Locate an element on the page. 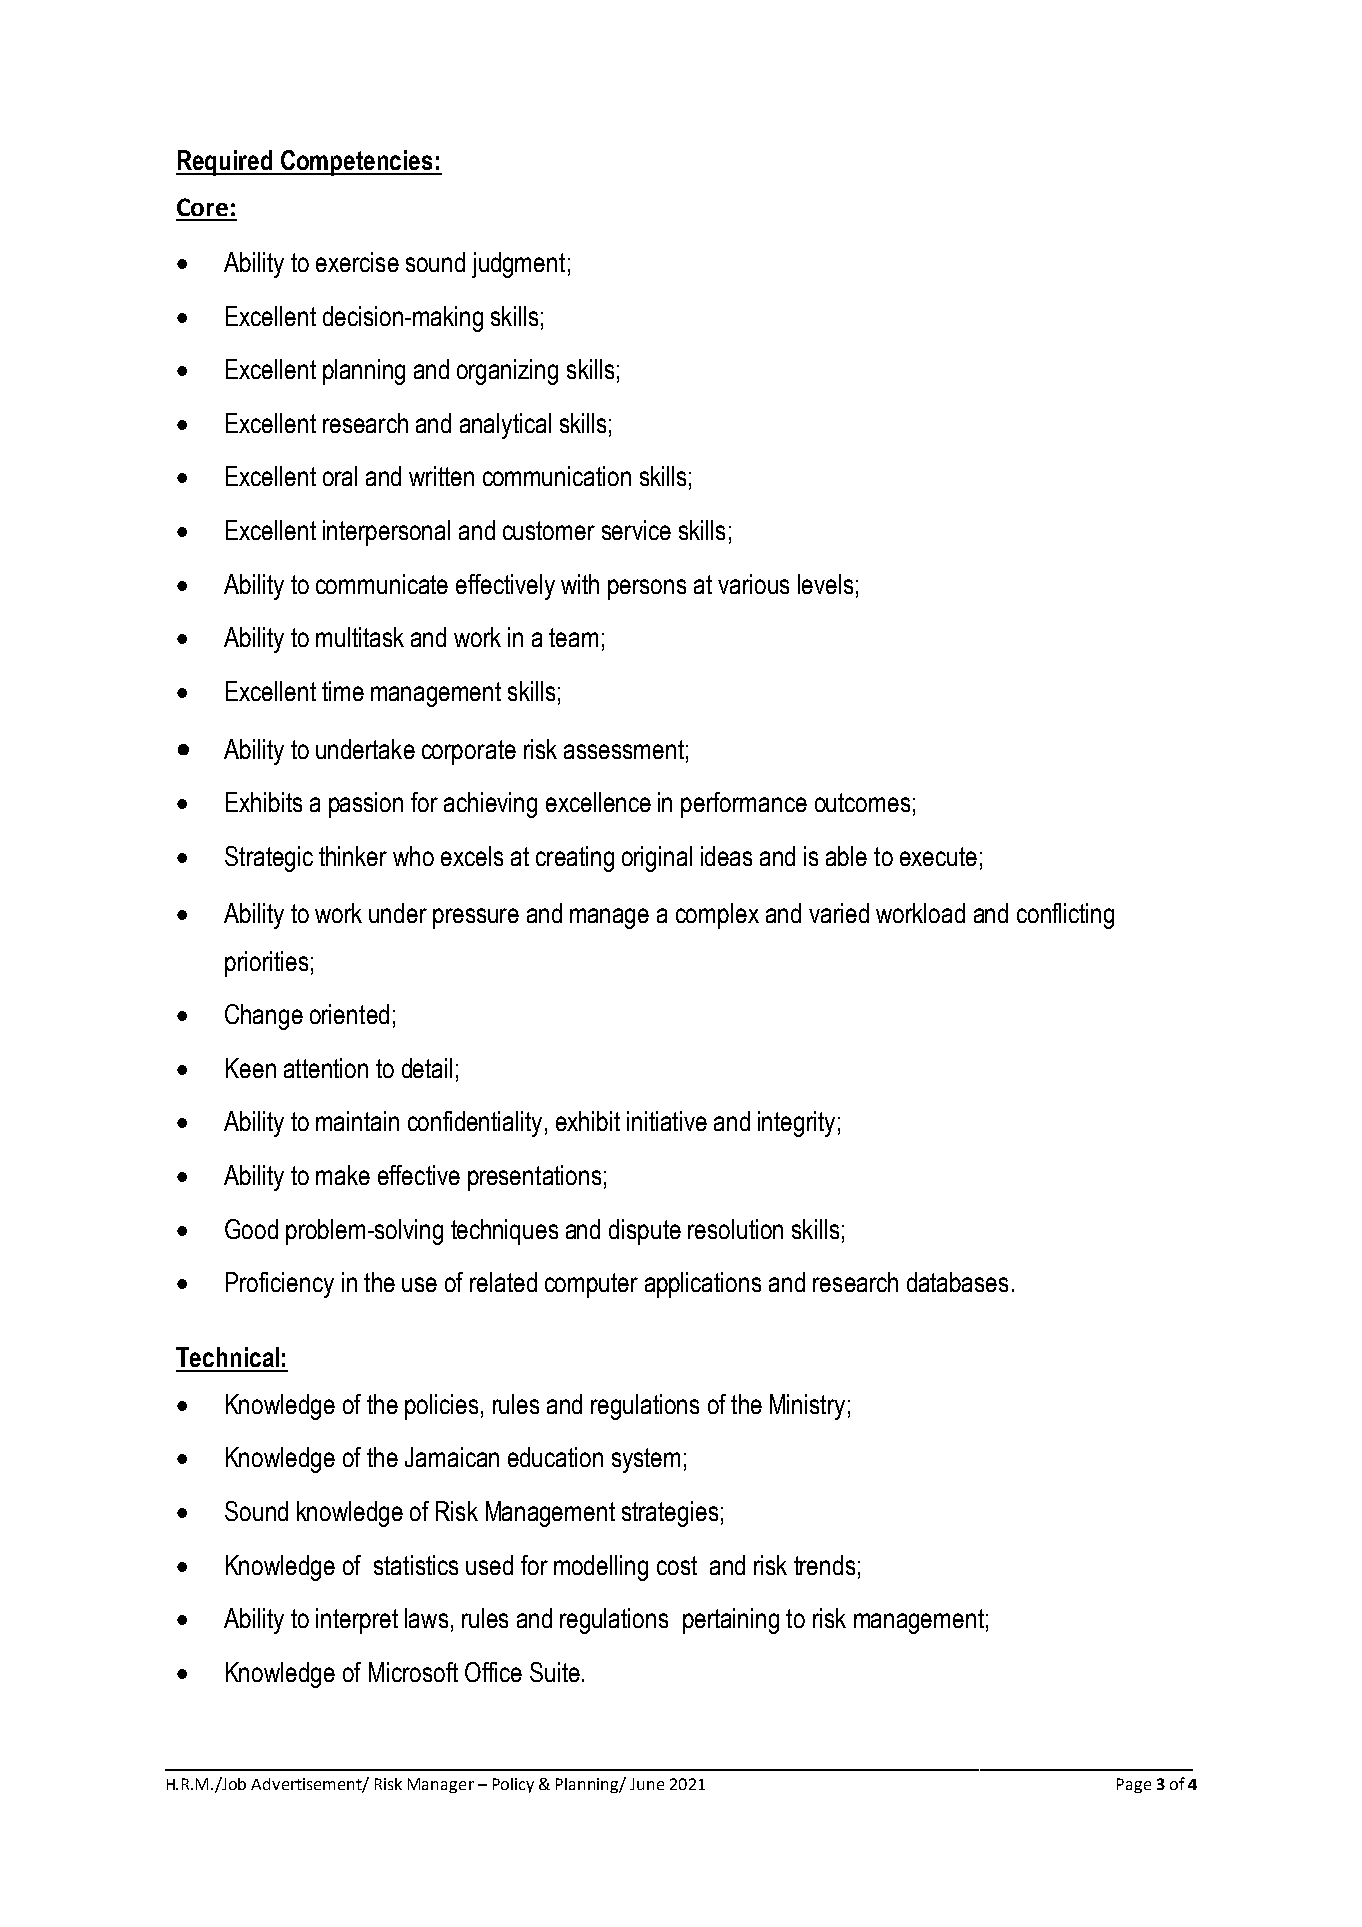  June is located at coordinates (647, 1784).
